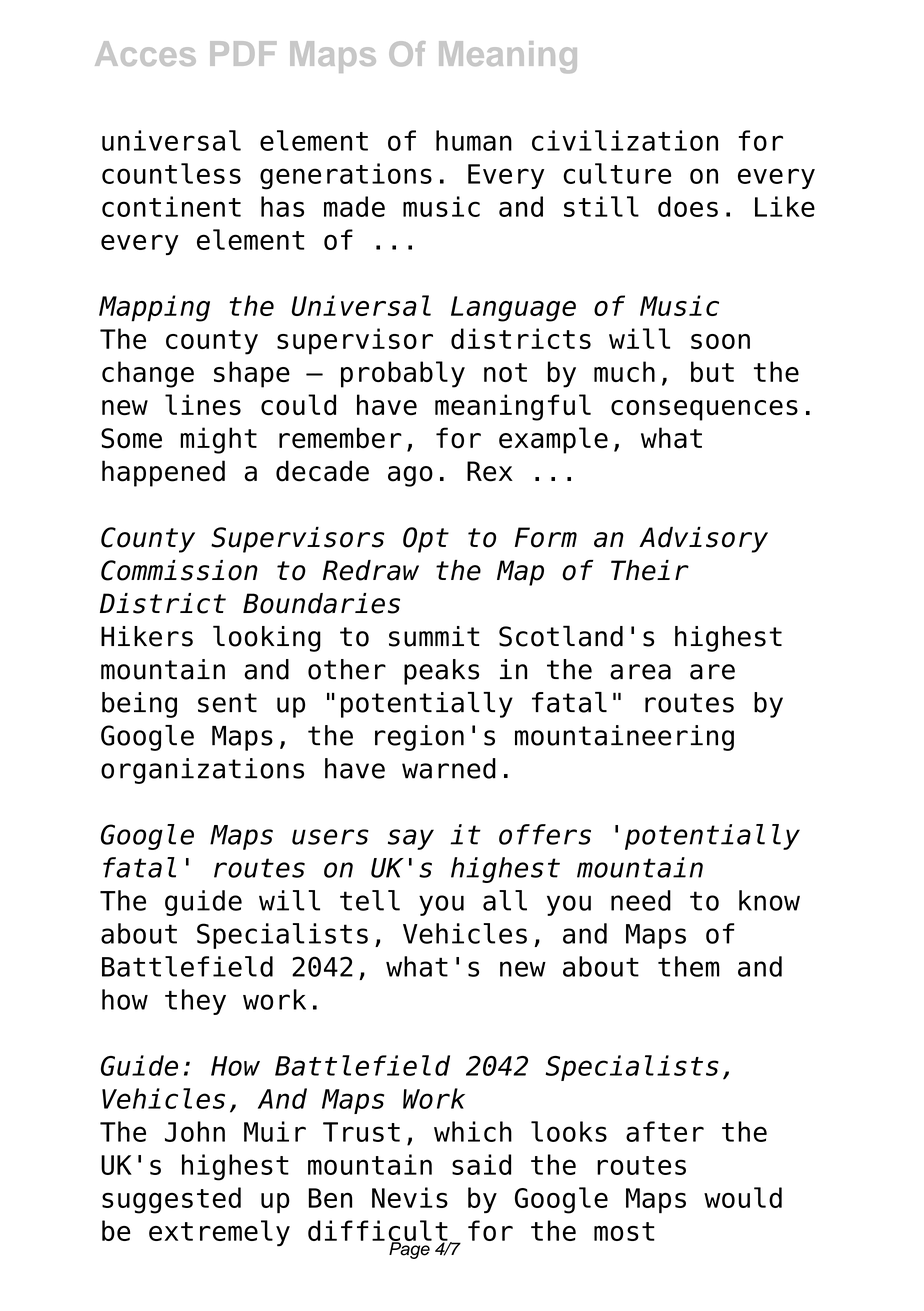 The image size is (924, 1311). What do you see at coordinates (243, 53) in the screenshot?
I see `PDF` at bounding box center [243, 53].
